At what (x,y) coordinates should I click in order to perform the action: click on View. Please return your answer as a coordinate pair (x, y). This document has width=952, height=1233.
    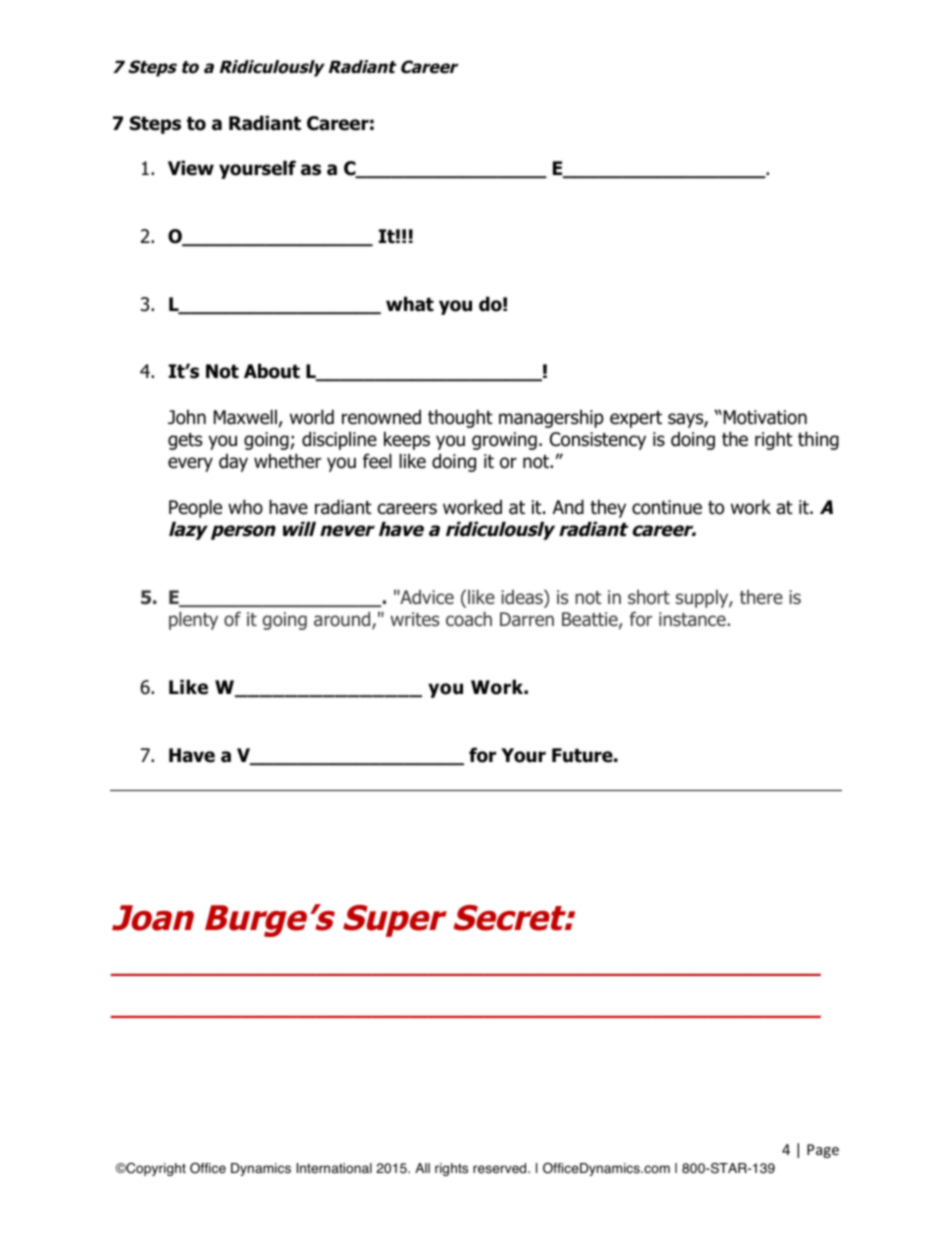
    Looking at the image, I should click on (191, 168).
